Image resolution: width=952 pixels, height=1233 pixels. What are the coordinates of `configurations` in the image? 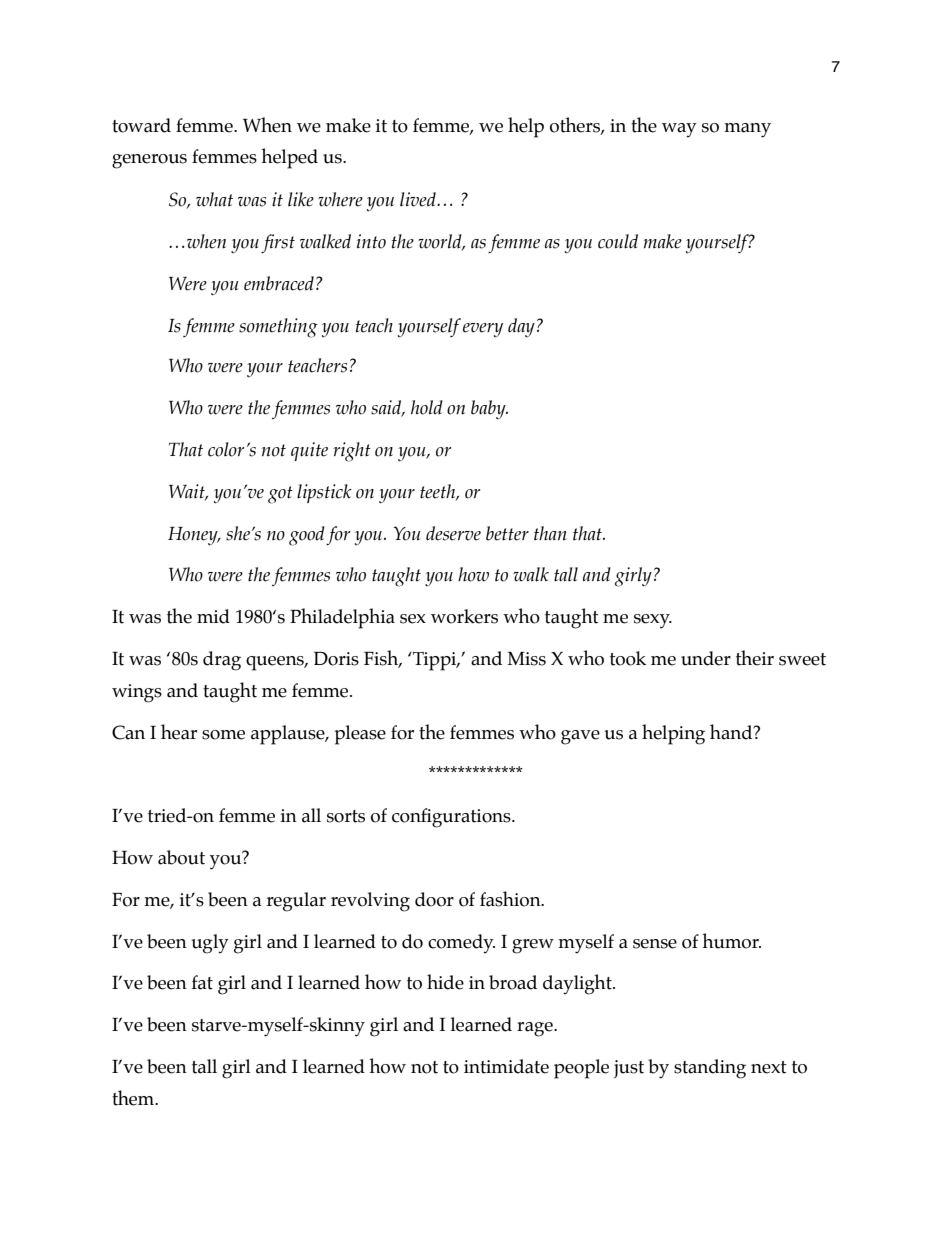 It's located at (452, 818).
